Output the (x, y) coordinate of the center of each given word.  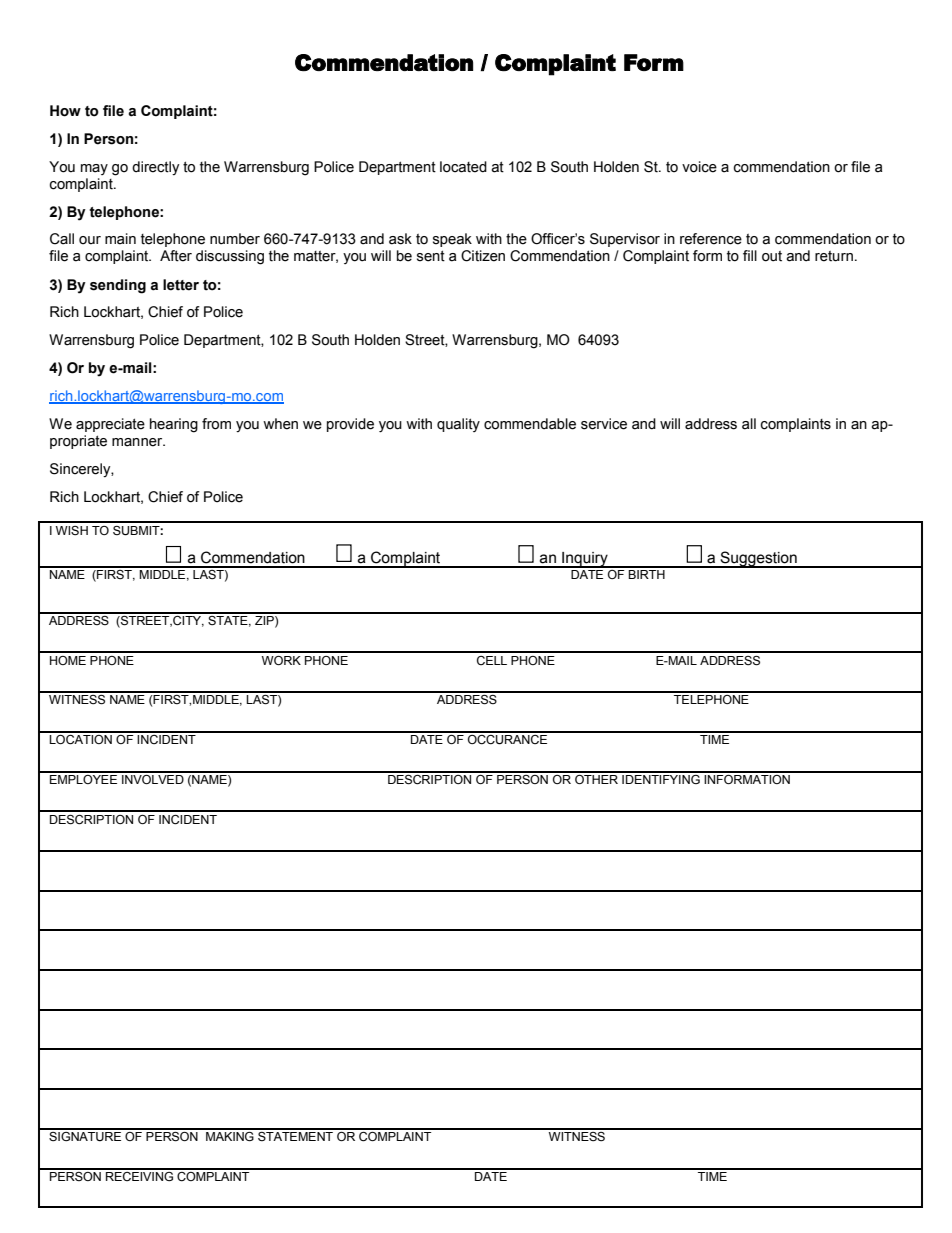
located (463, 167)
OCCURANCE (508, 738)
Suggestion (758, 559)
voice (699, 167)
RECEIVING (139, 1175)
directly (155, 168)
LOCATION (81, 738)
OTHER (596, 778)
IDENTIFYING (661, 778)
